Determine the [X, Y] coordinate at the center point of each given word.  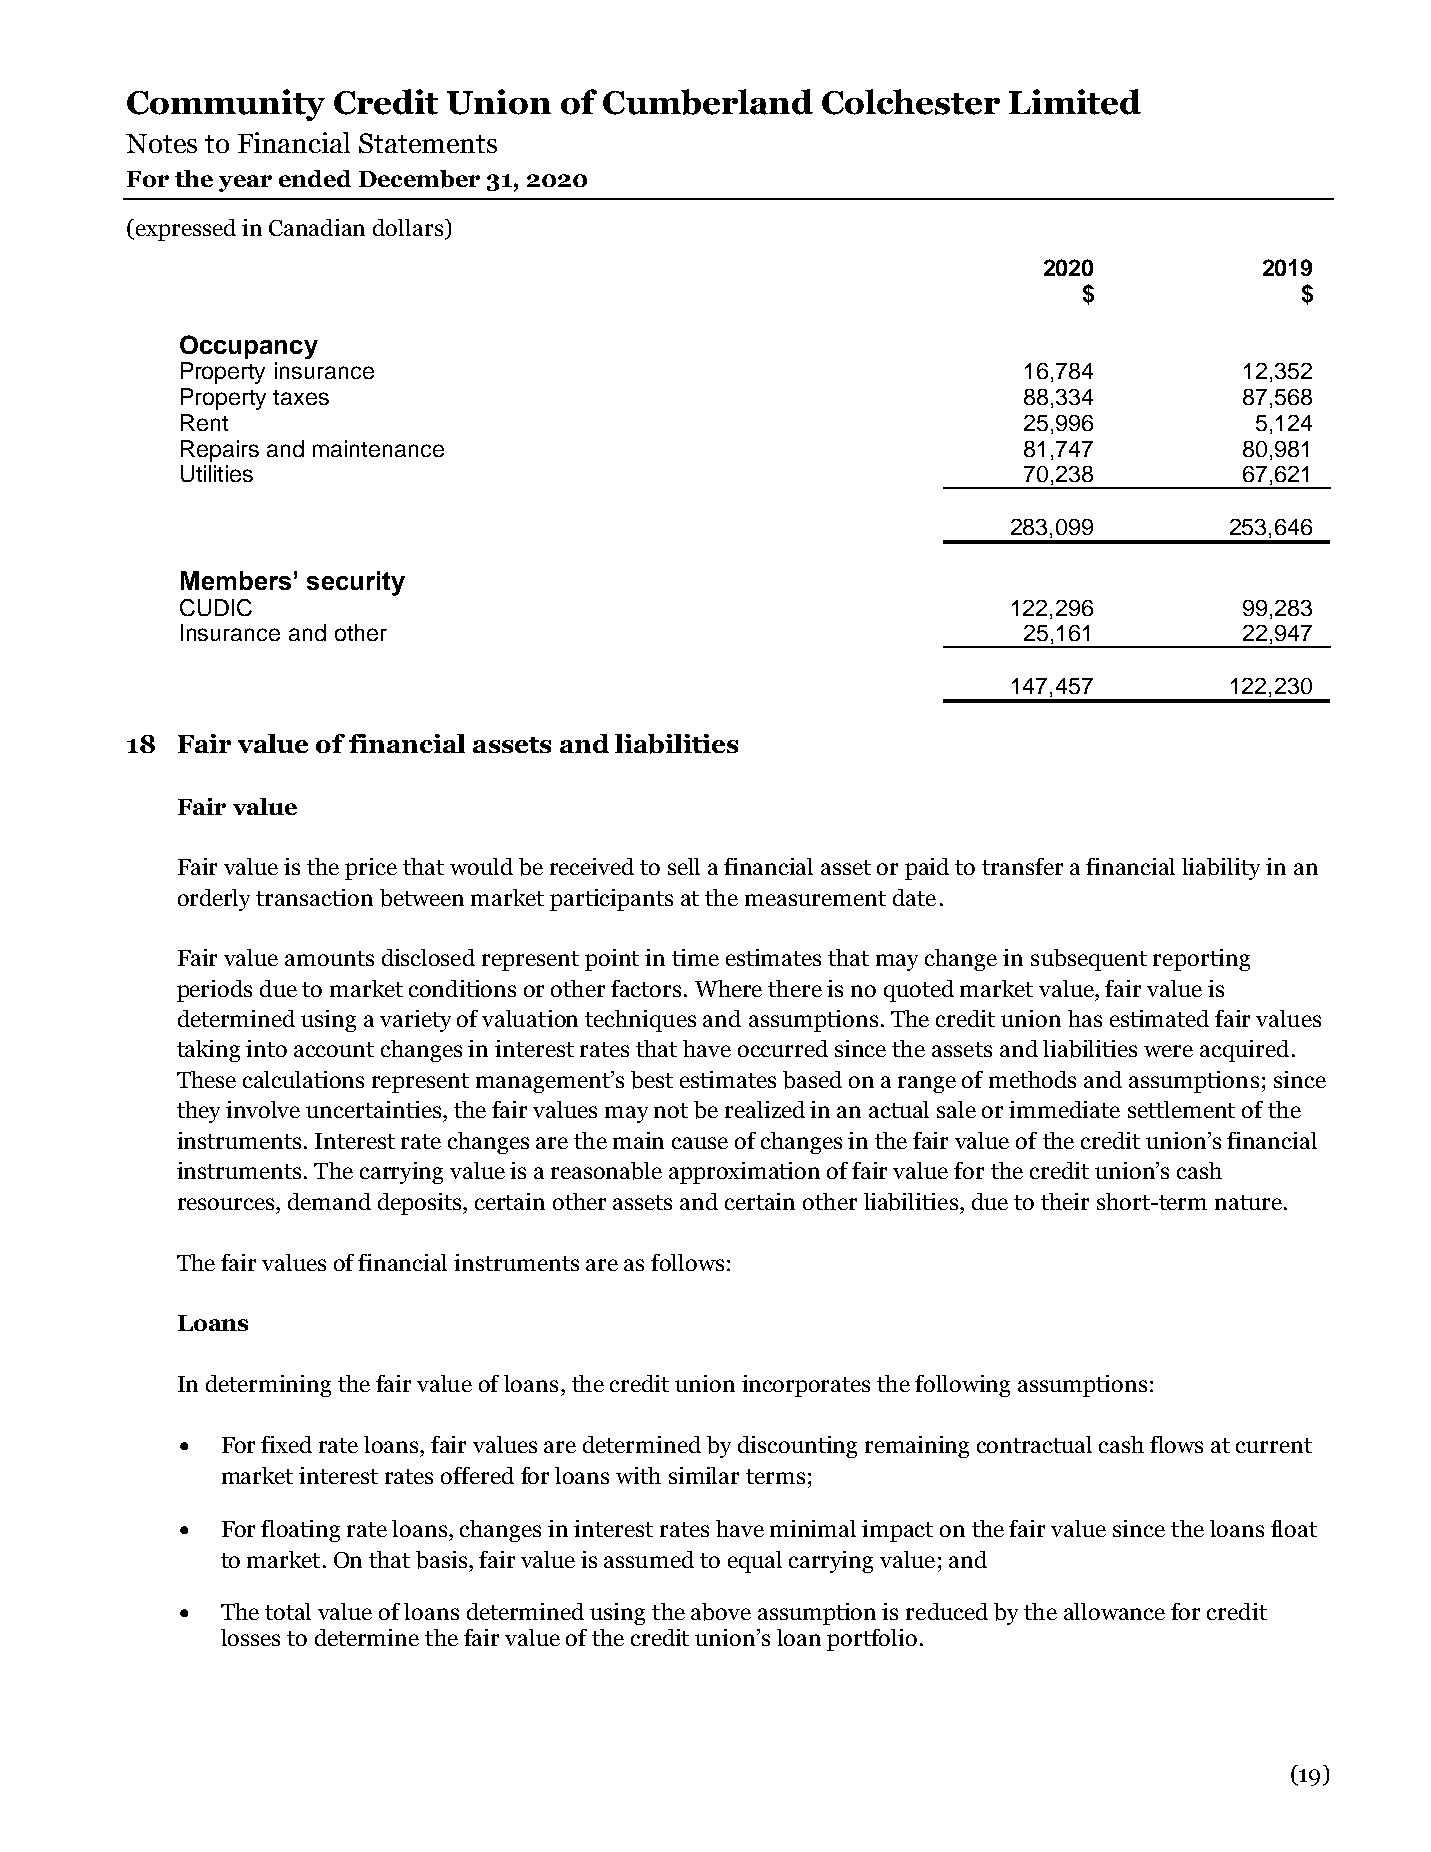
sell [684, 866]
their [1065, 1201]
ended [315, 178]
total [288, 1611]
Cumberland [708, 102]
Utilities [217, 473]
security [356, 583]
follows [687, 1262]
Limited [1075, 102]
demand [329, 1201]
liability [1221, 869]
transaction [314, 897]
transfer [1022, 866]
